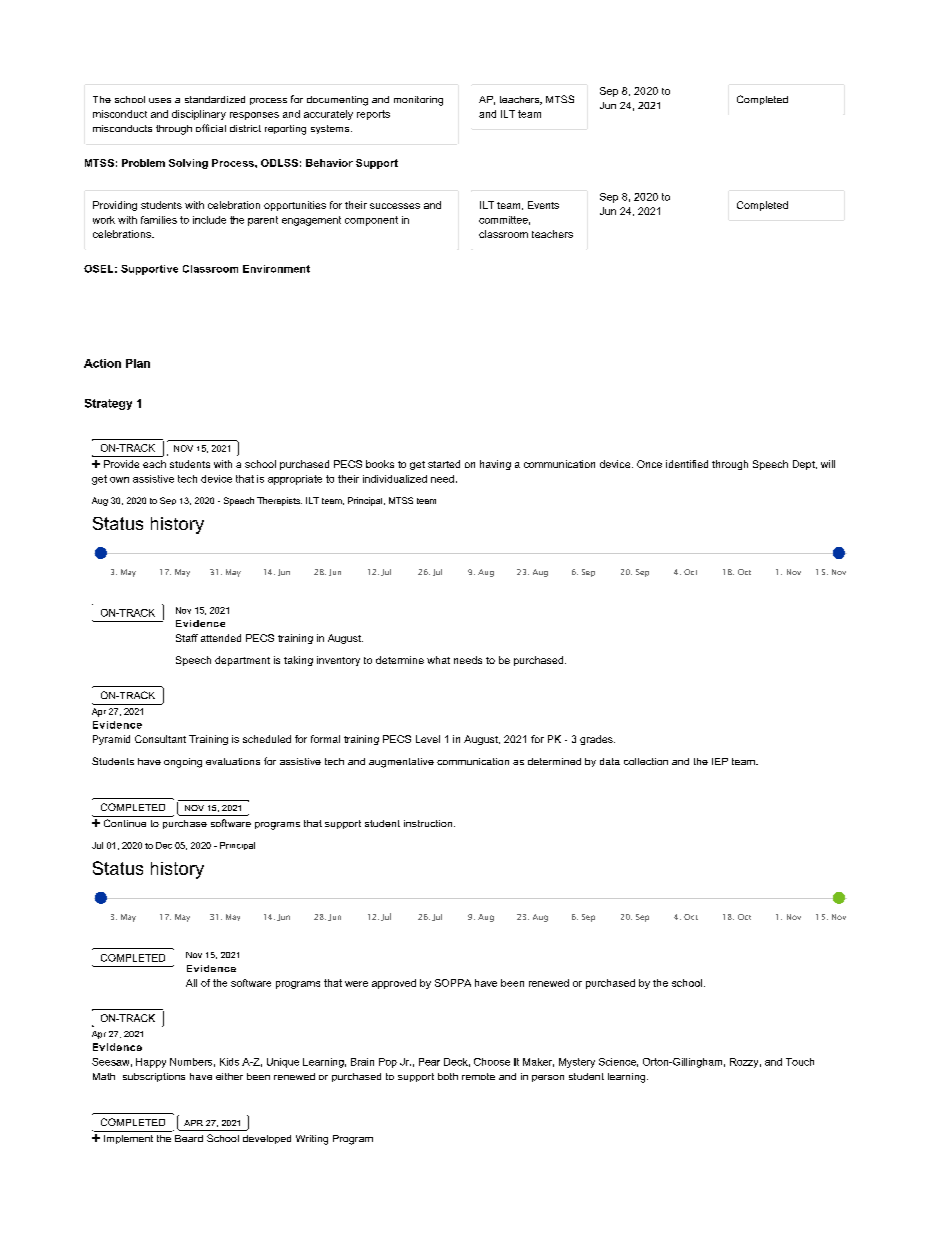 The image size is (952, 1233). Describe the element at coordinates (121, 464) in the screenshot. I see `Provide` at that location.
